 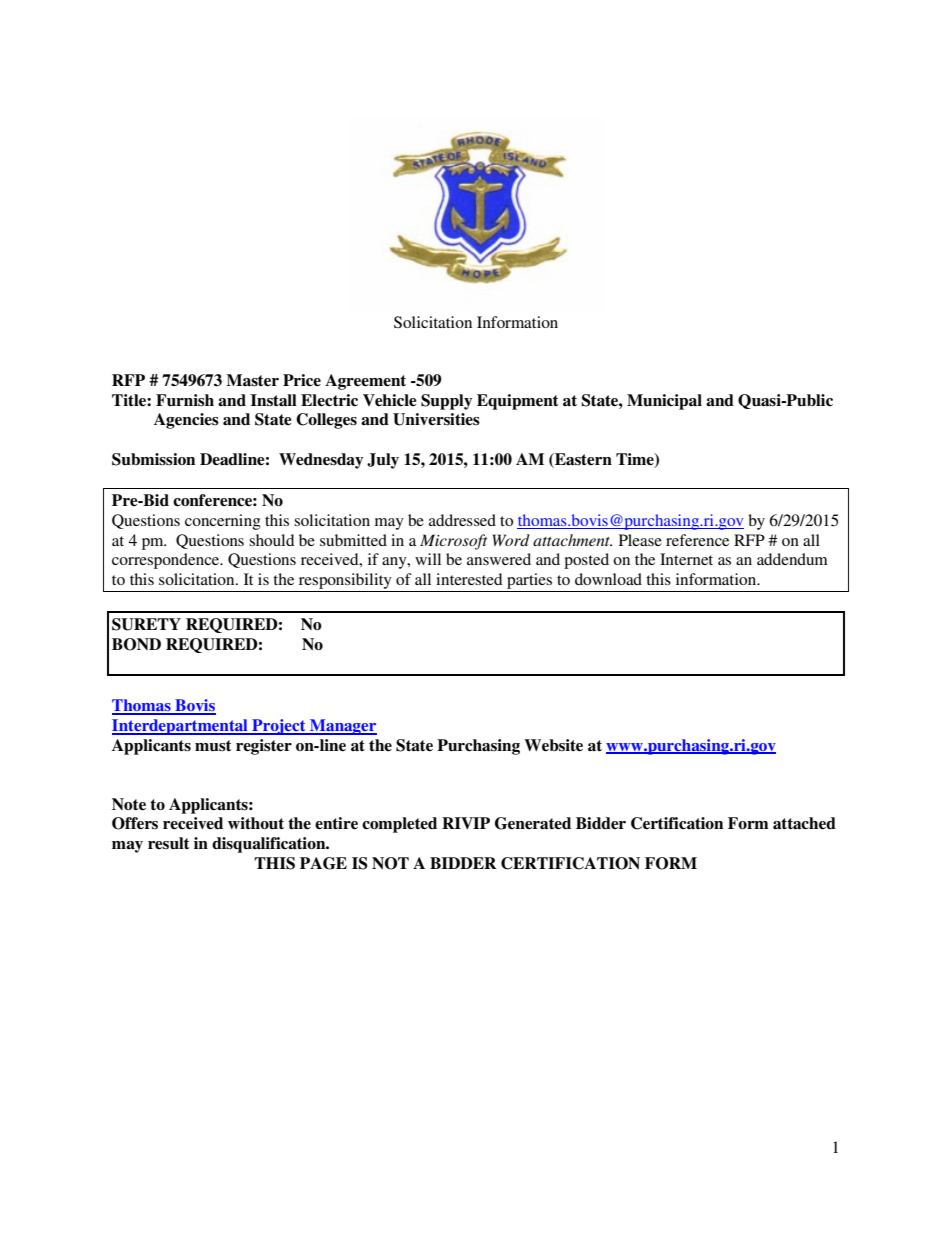 What do you see at coordinates (185, 400) in the page?
I see `Furnish` at bounding box center [185, 400].
